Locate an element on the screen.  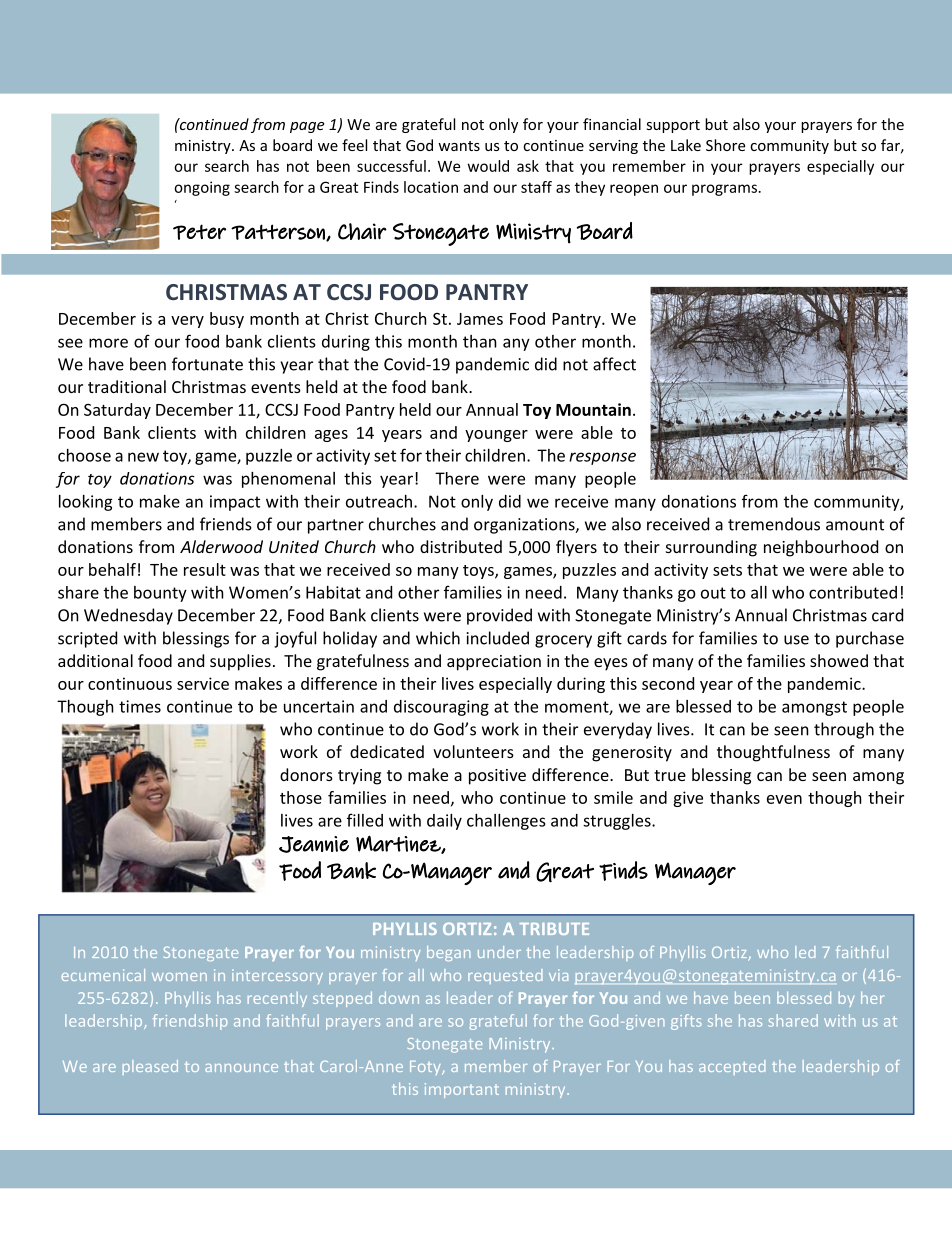
use is located at coordinates (796, 640).
